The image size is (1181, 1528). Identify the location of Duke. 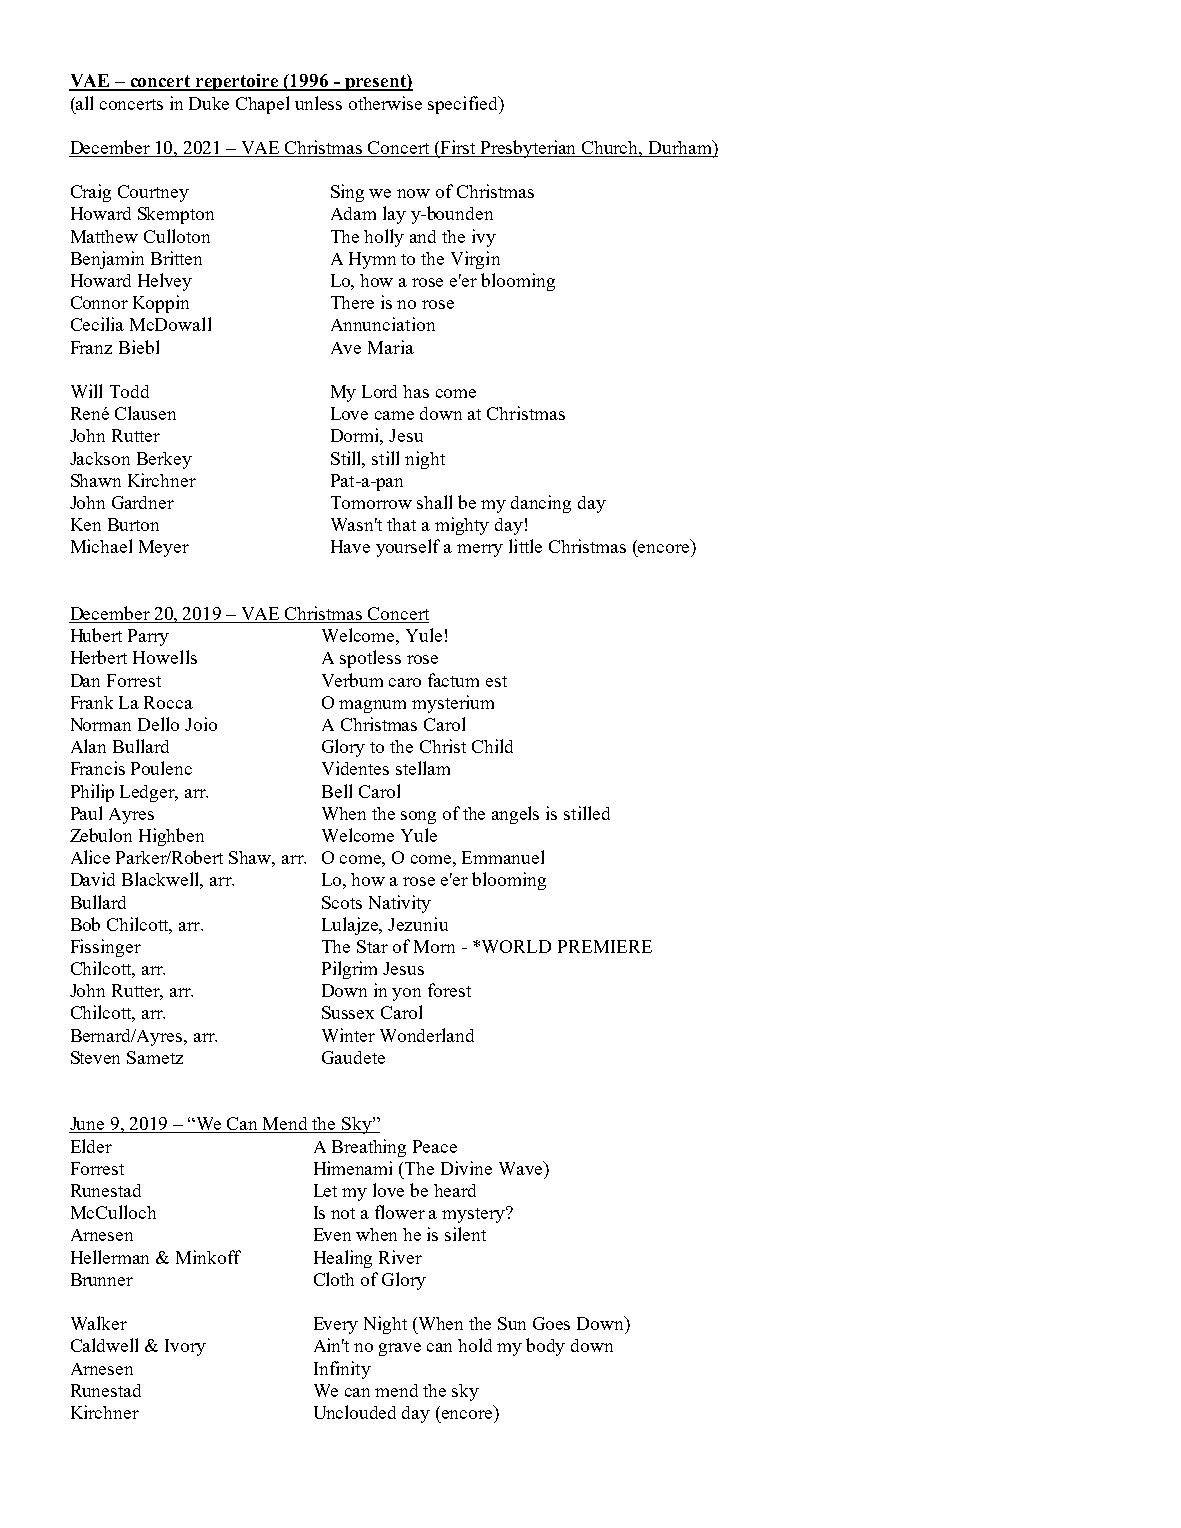
(209, 103).
